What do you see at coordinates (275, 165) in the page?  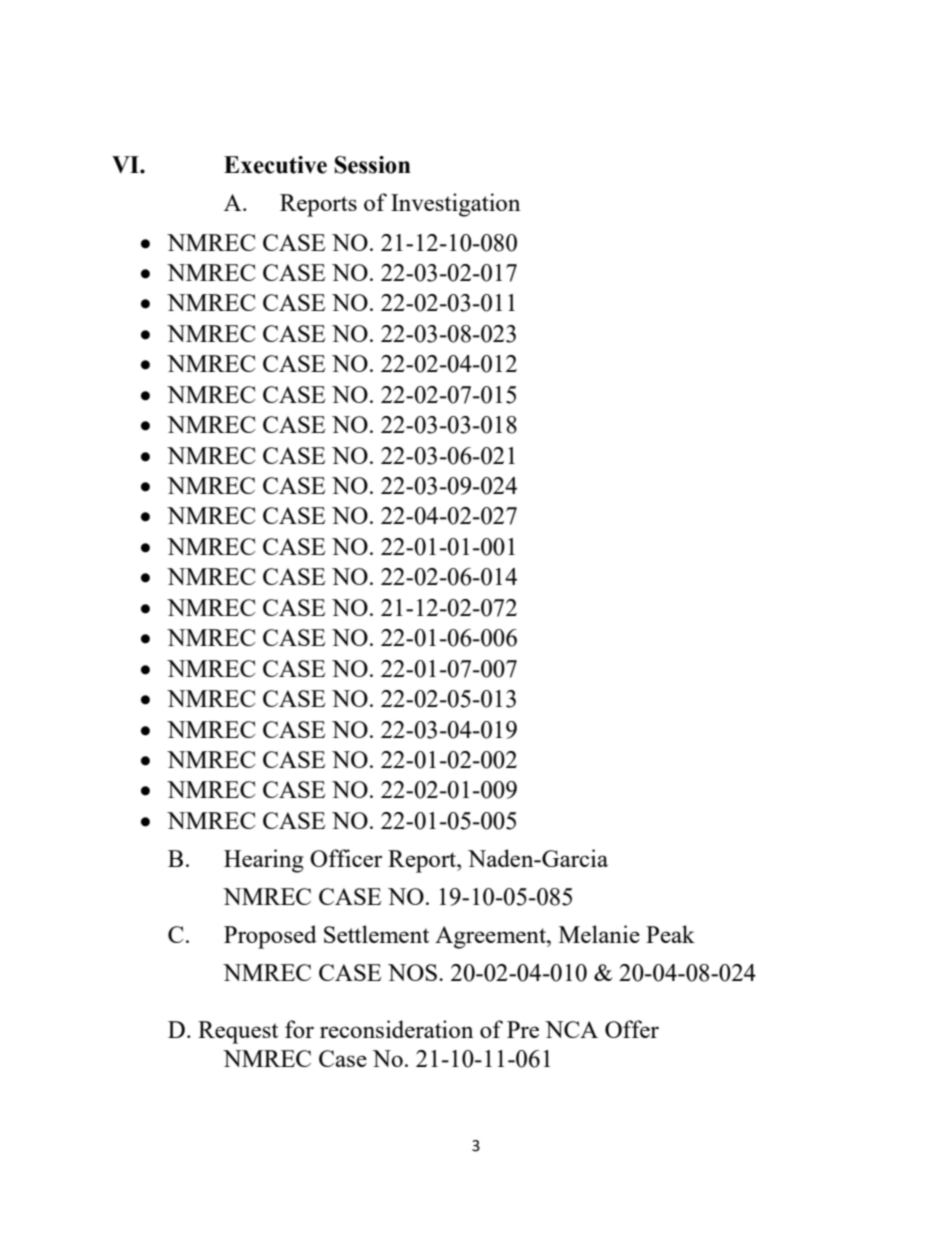 I see `Executive` at bounding box center [275, 165].
